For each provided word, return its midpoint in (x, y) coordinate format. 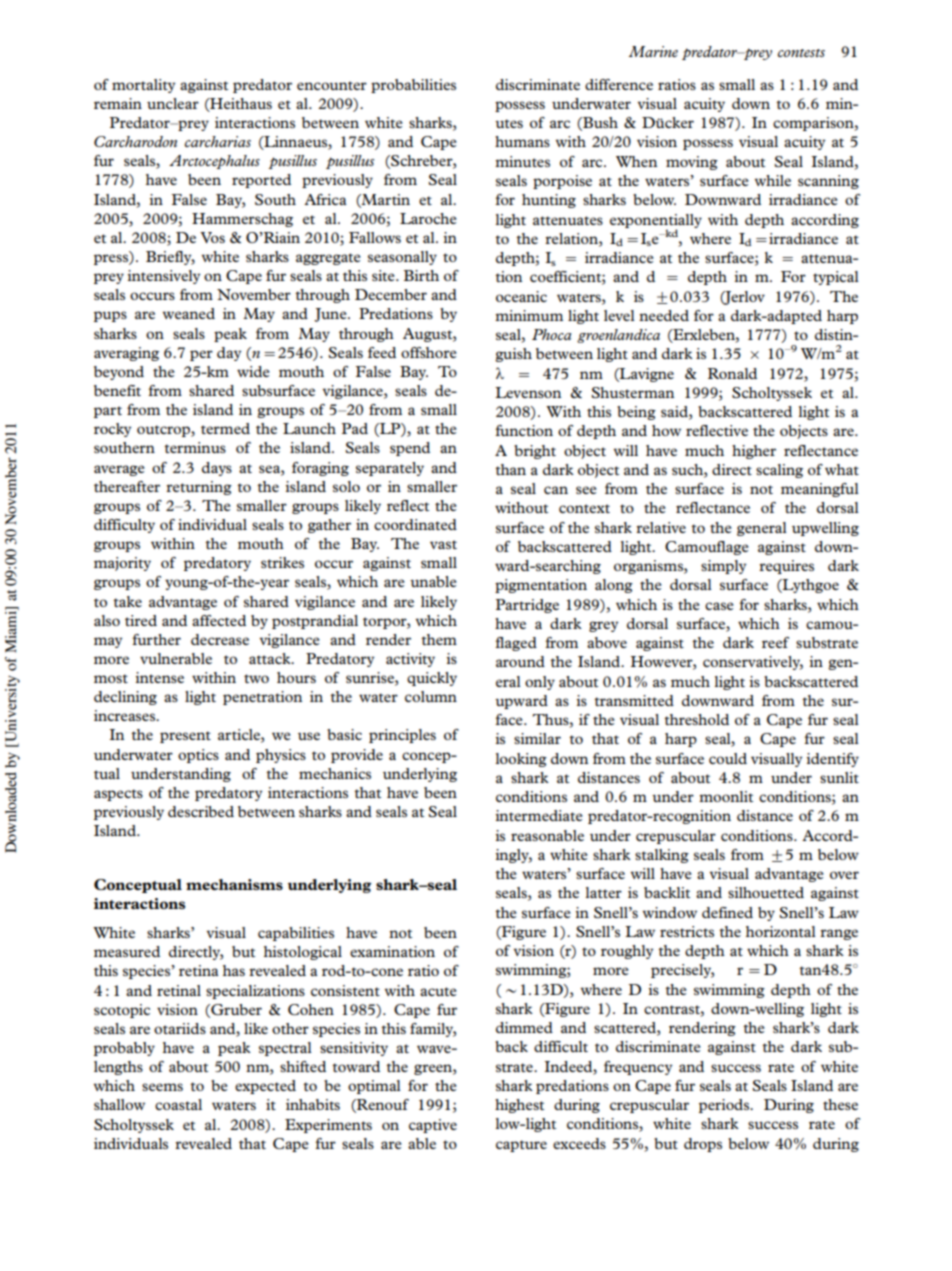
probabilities (413, 86)
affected (219, 620)
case (719, 606)
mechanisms (234, 884)
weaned (189, 313)
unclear (173, 103)
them (439, 639)
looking (521, 760)
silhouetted (766, 892)
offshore (429, 352)
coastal (178, 1104)
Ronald (732, 373)
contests (801, 53)
